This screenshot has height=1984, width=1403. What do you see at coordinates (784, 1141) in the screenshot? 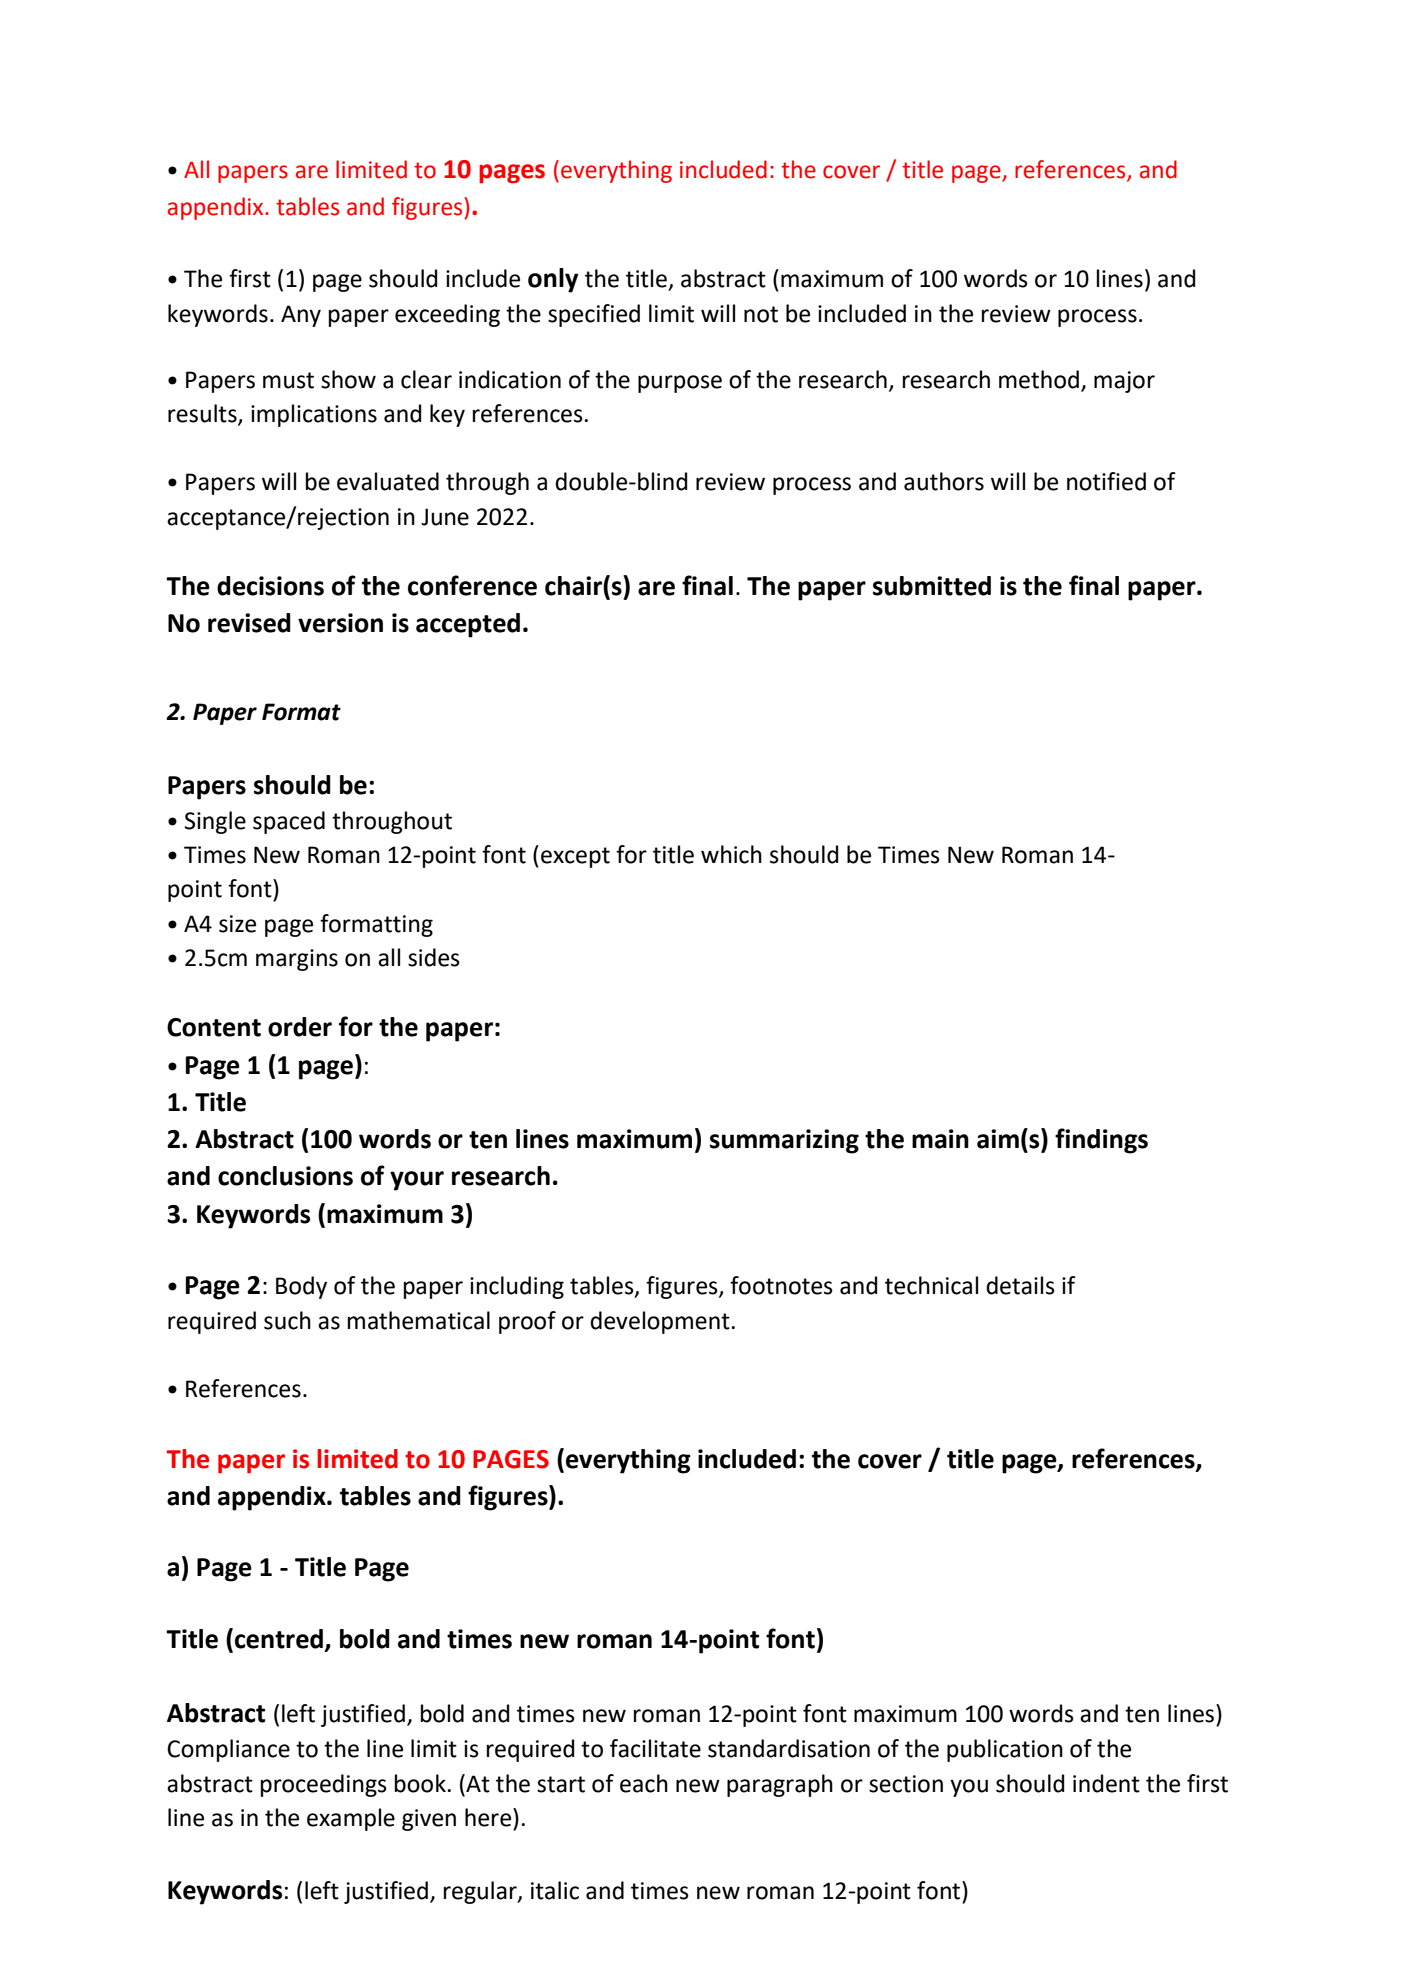
I see `summarizing` at bounding box center [784, 1141].
